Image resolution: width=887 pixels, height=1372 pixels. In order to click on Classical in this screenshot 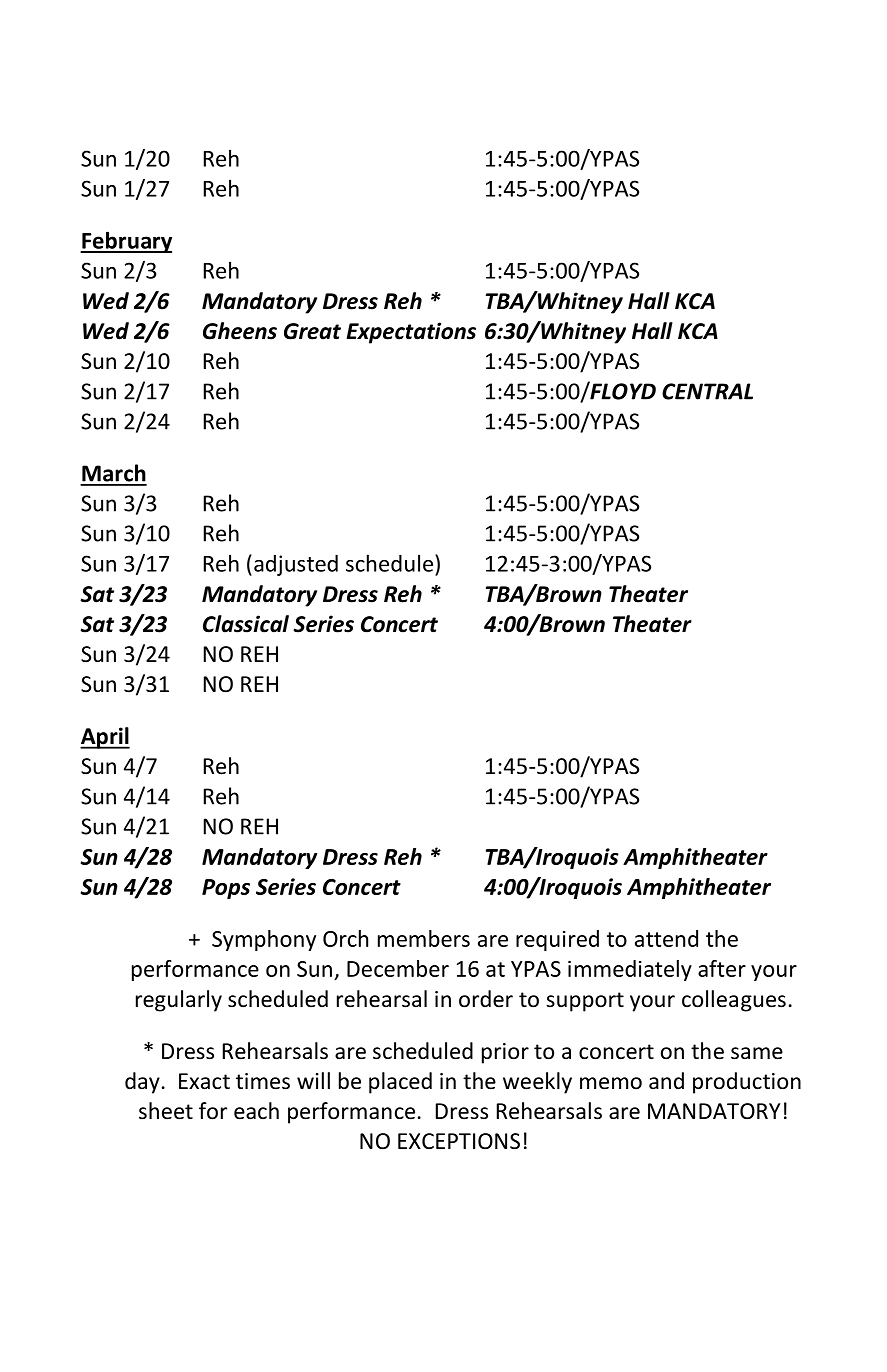, I will do `click(246, 624)`.
